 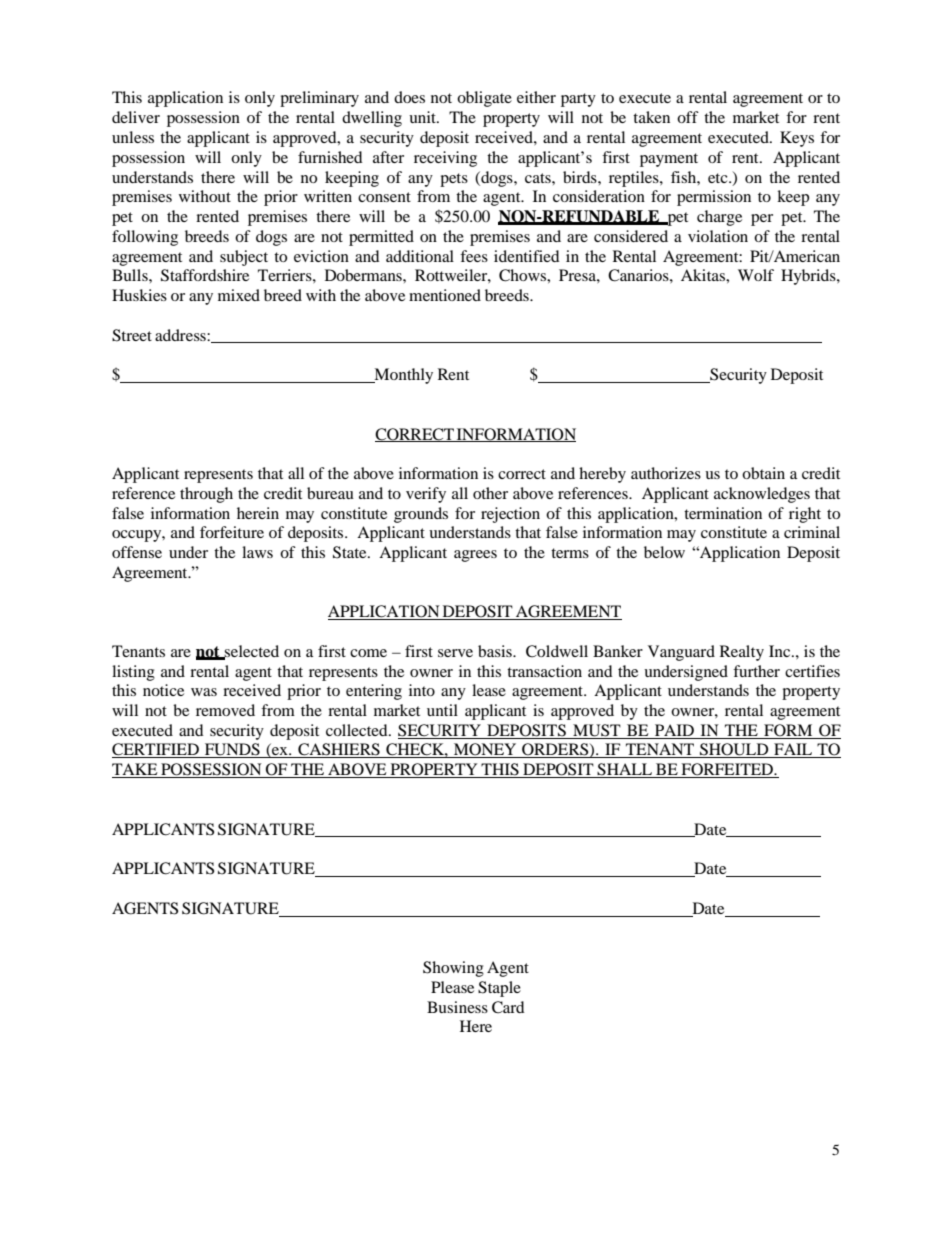 I want to click on deliver, so click(x=136, y=117).
